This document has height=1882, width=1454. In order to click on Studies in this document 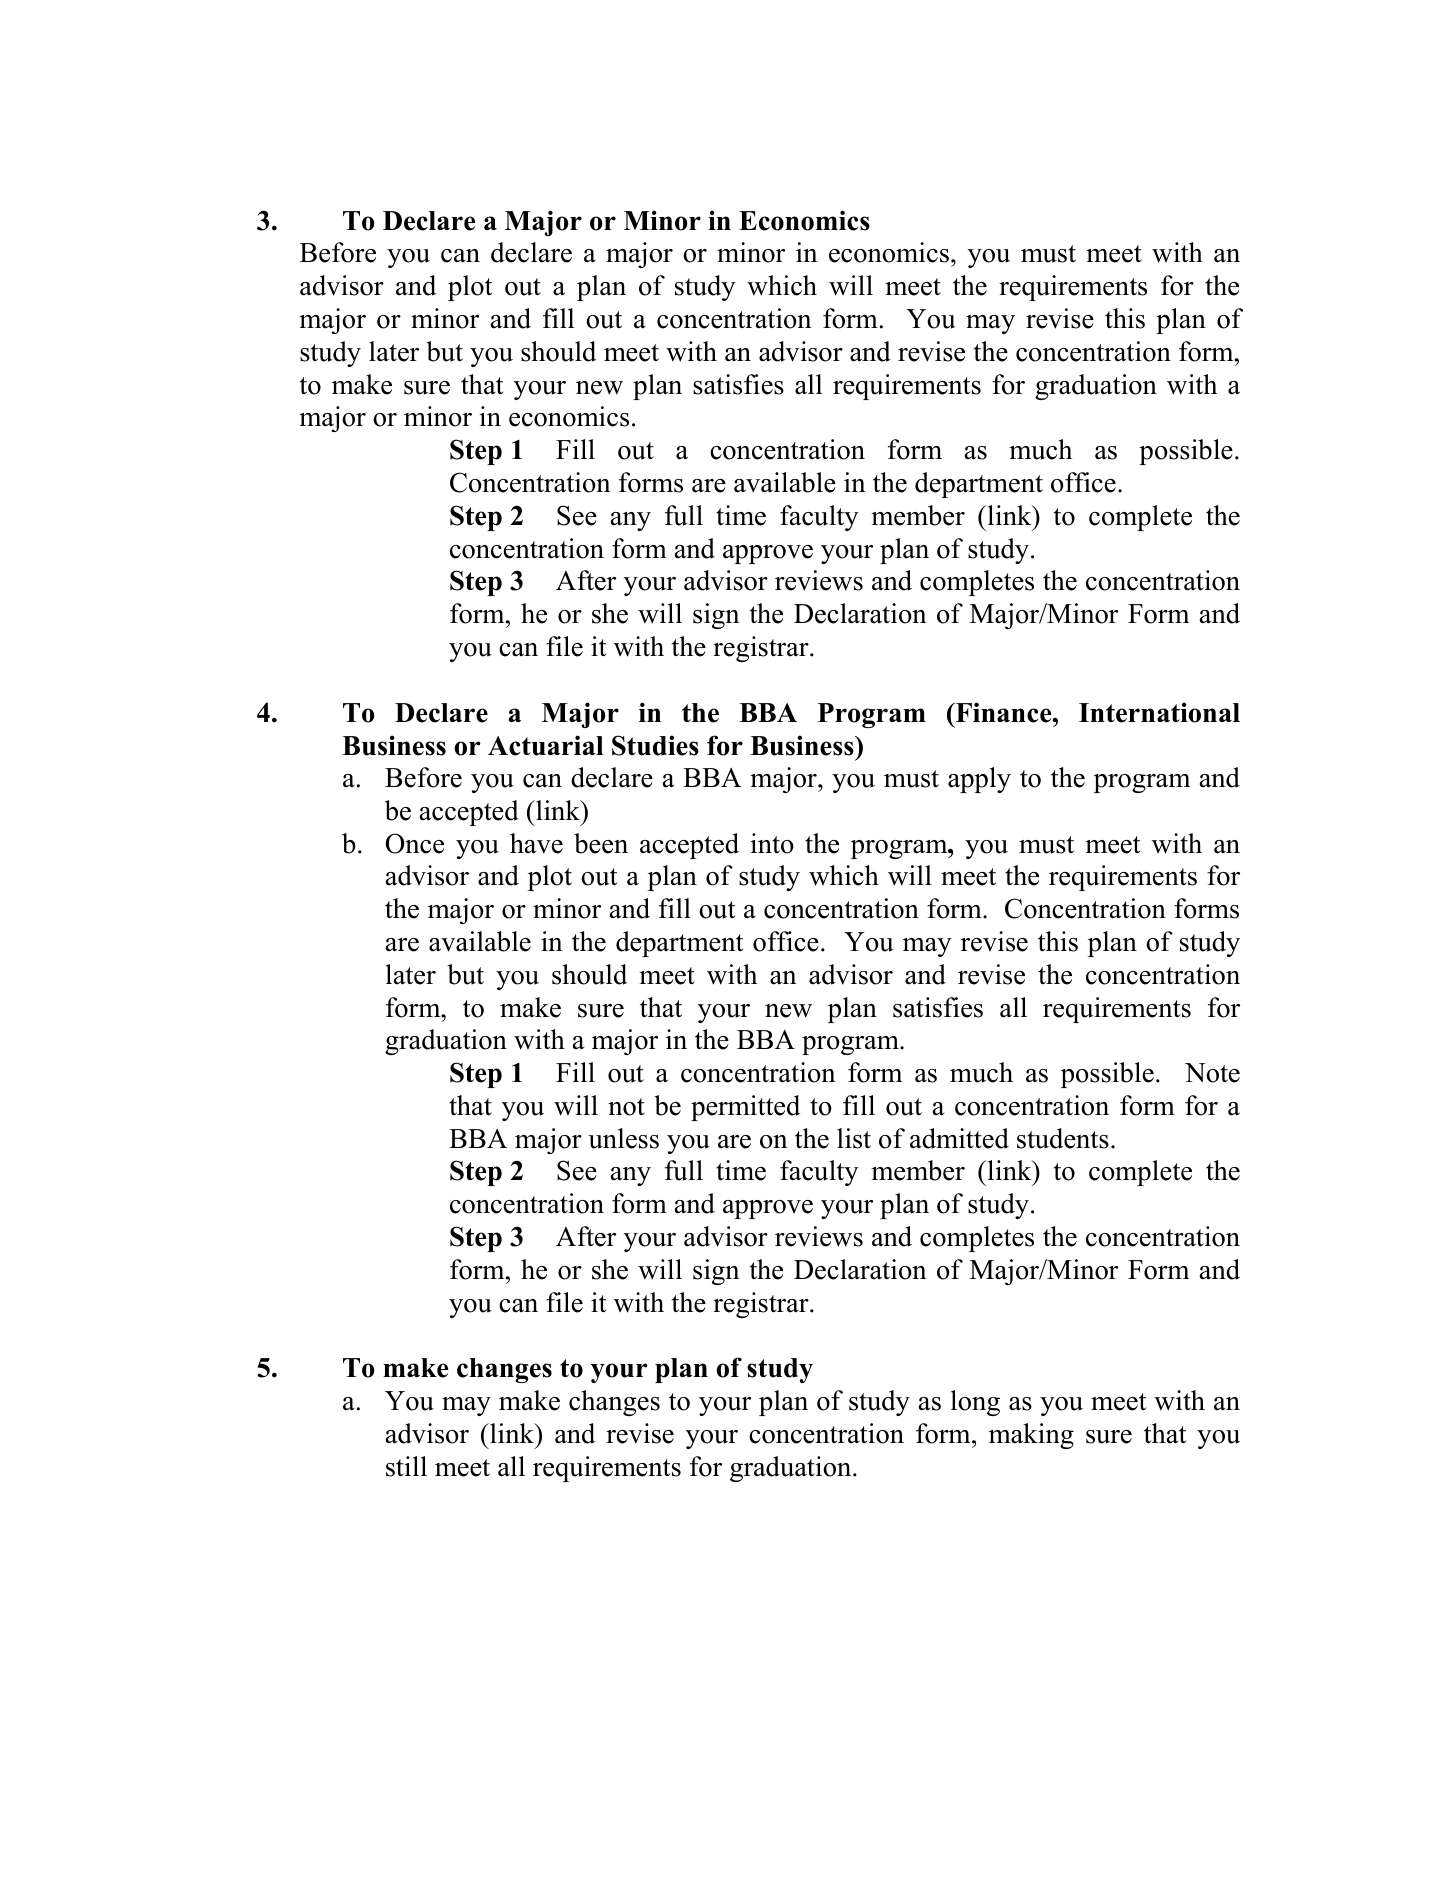, I will do `click(655, 745)`.
